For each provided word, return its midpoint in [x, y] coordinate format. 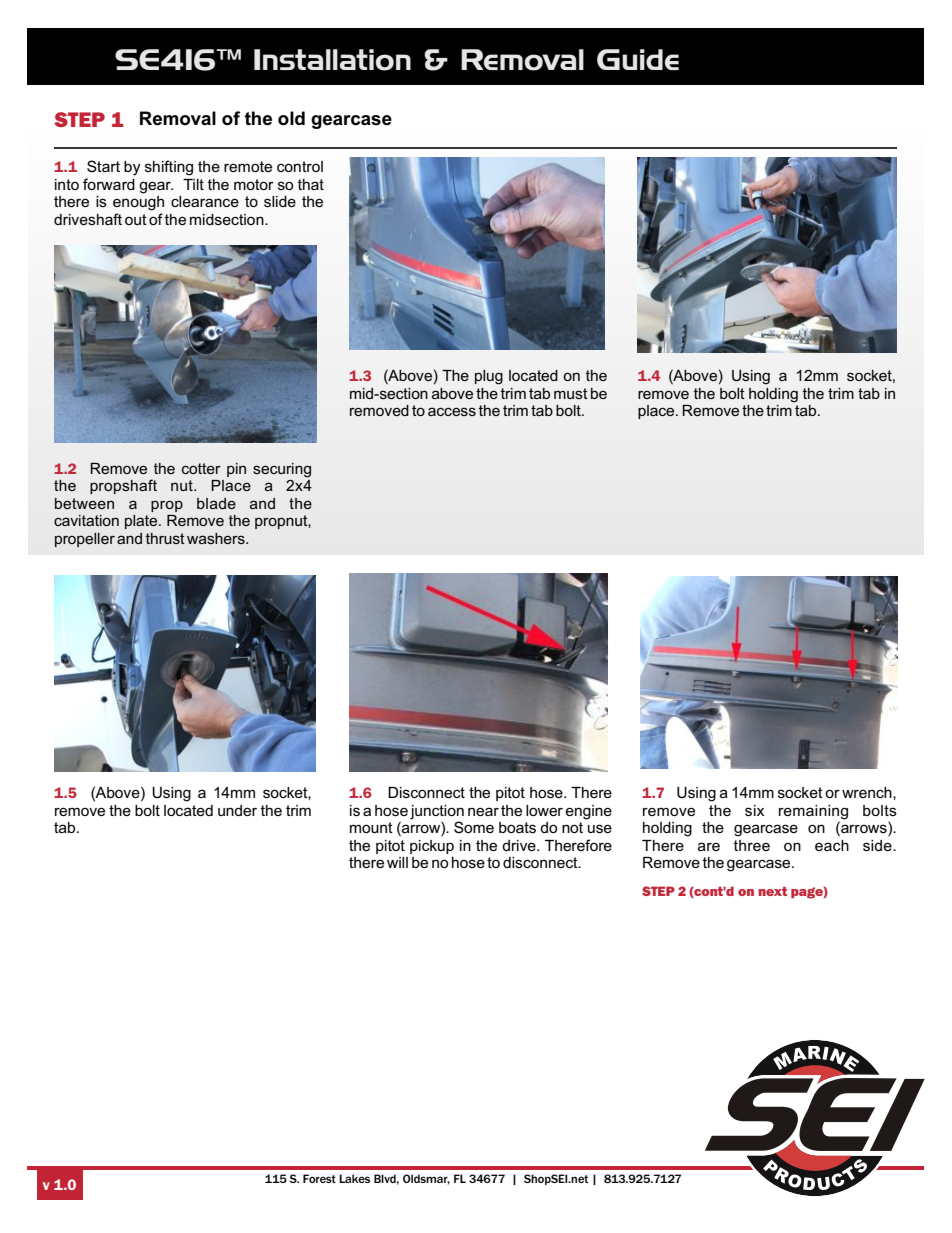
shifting [169, 168]
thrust [165, 538]
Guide [638, 59]
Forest [319, 1178]
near [483, 811]
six [754, 810]
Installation [332, 60]
